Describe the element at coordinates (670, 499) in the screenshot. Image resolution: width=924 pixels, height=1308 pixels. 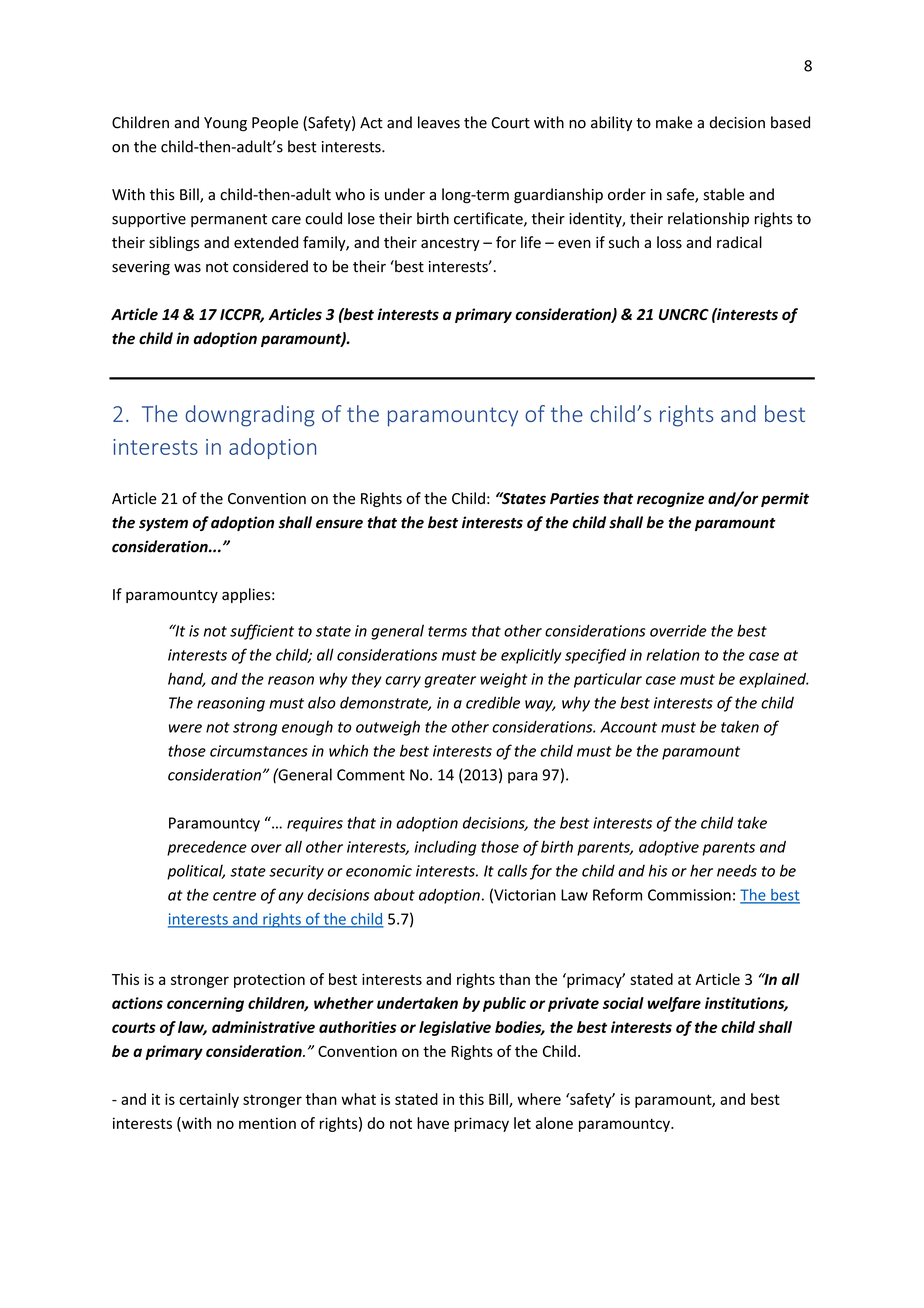
I see `recognize` at that location.
